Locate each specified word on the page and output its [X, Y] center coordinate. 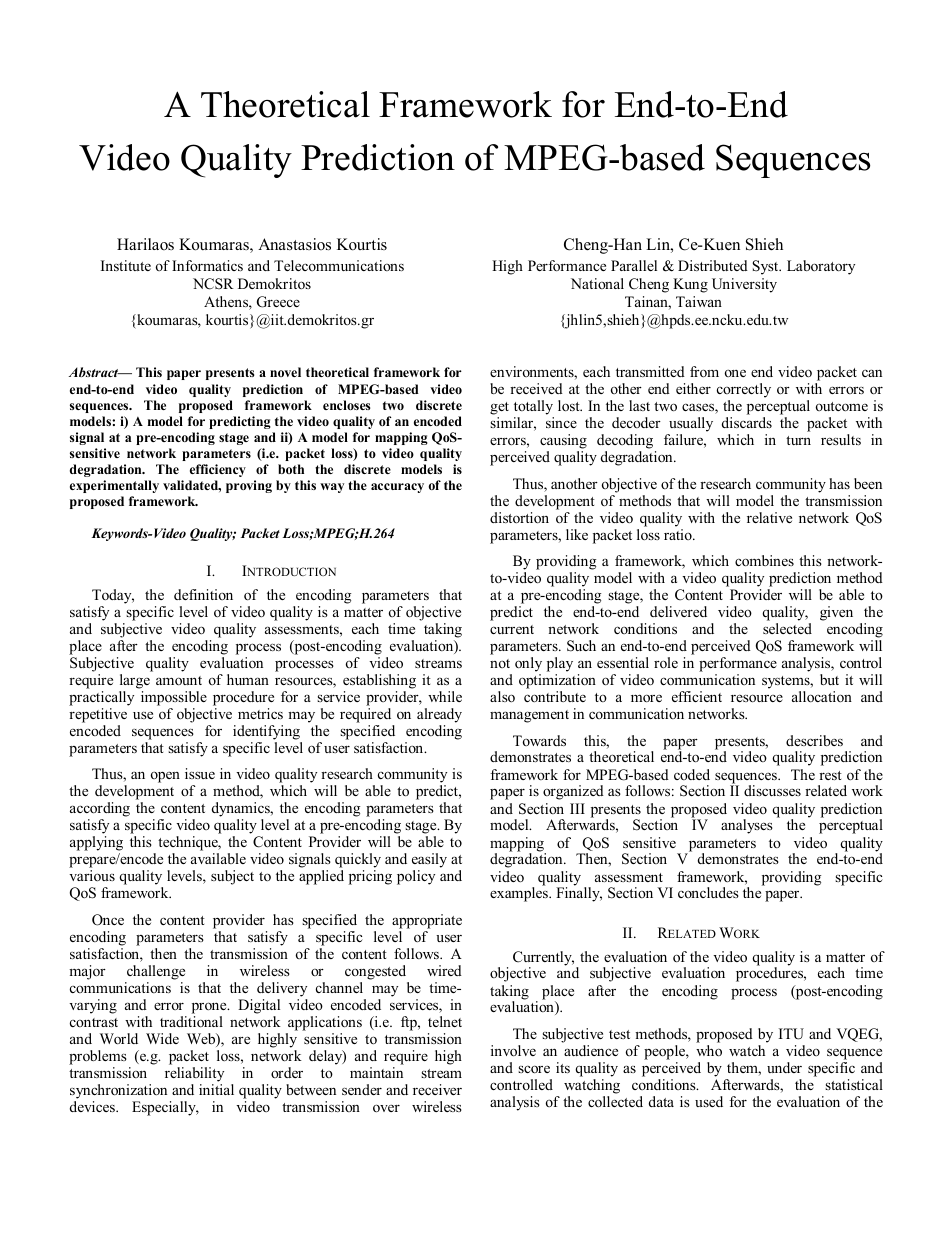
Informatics [207, 265]
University [744, 285]
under [784, 1067]
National [597, 283]
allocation [822, 696]
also [502, 696]
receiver [437, 1089]
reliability [194, 1074]
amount [179, 680]
